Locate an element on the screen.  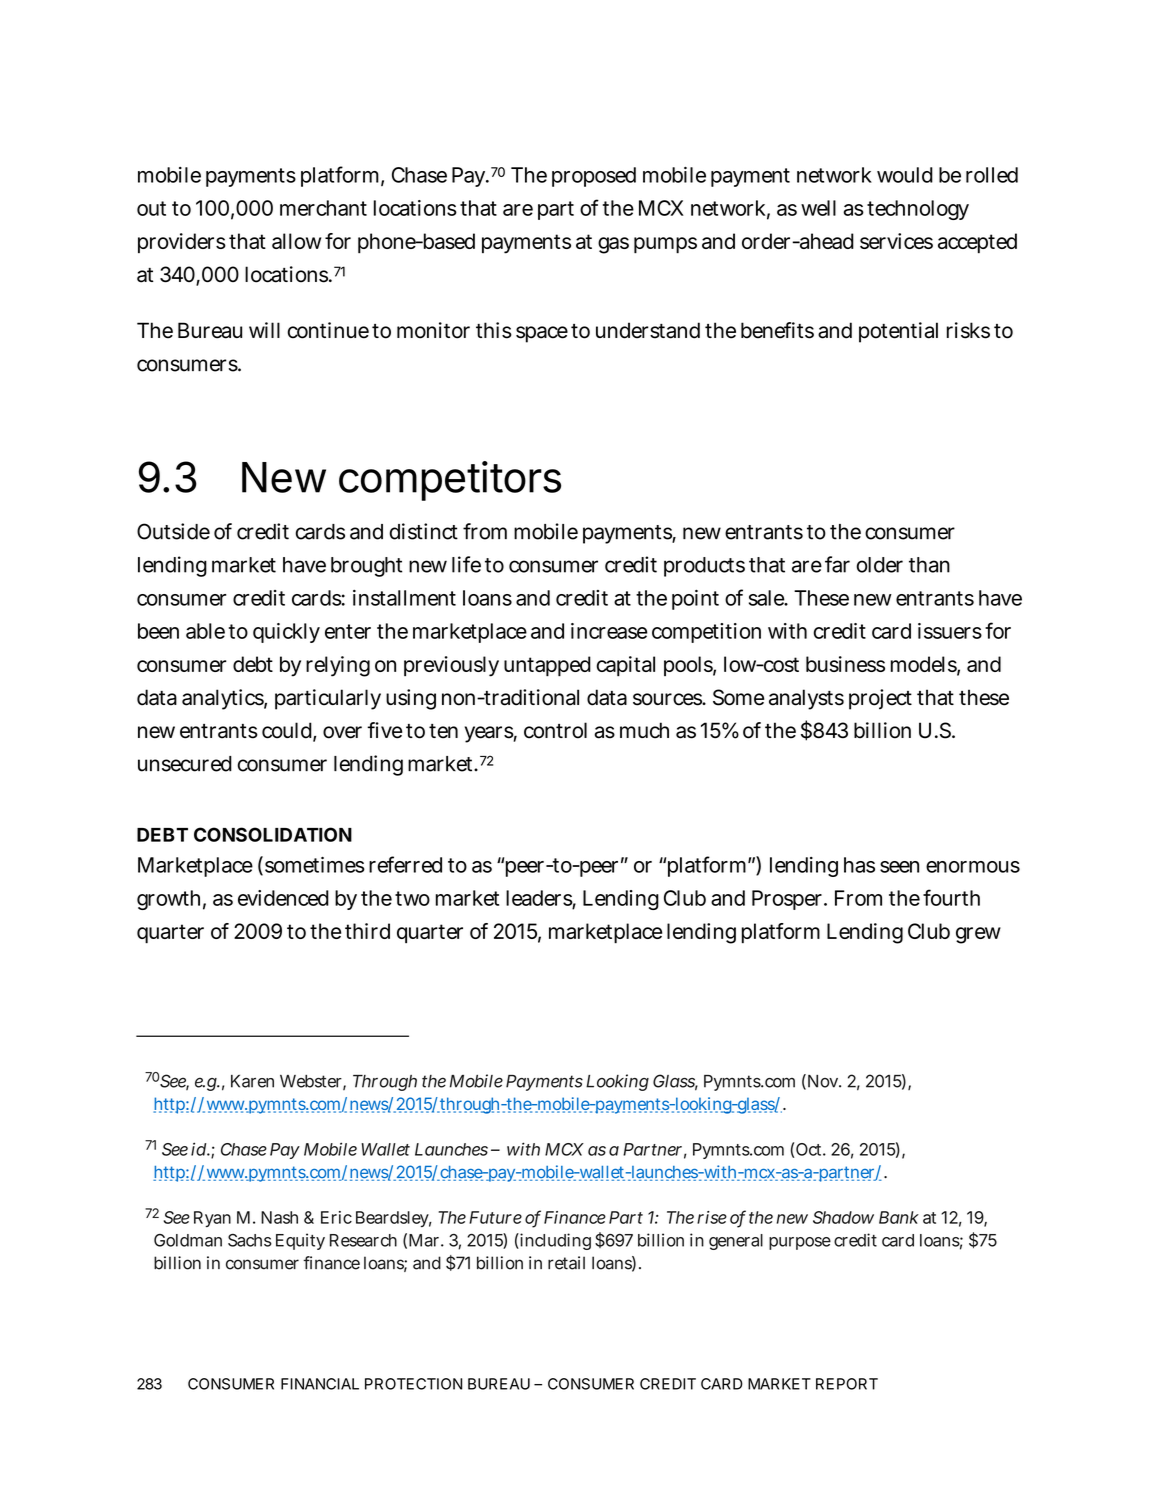
increase is located at coordinates (609, 631).
